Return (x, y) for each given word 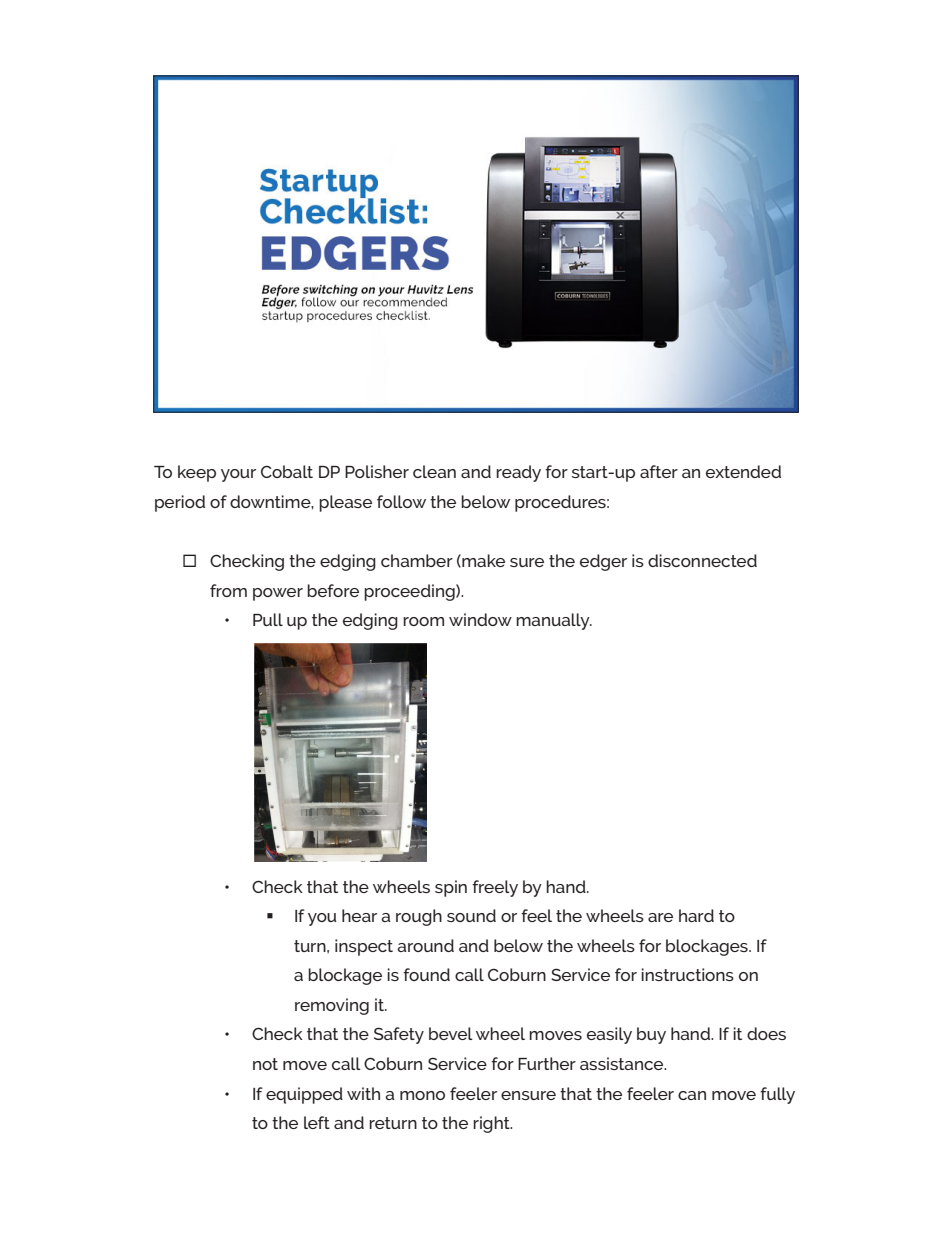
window (480, 619)
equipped (304, 1095)
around (425, 945)
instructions (687, 974)
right (492, 1124)
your (238, 475)
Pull (268, 619)
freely (495, 888)
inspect (364, 947)
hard (696, 915)
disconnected (702, 560)
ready (518, 473)
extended (743, 471)
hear (359, 915)
